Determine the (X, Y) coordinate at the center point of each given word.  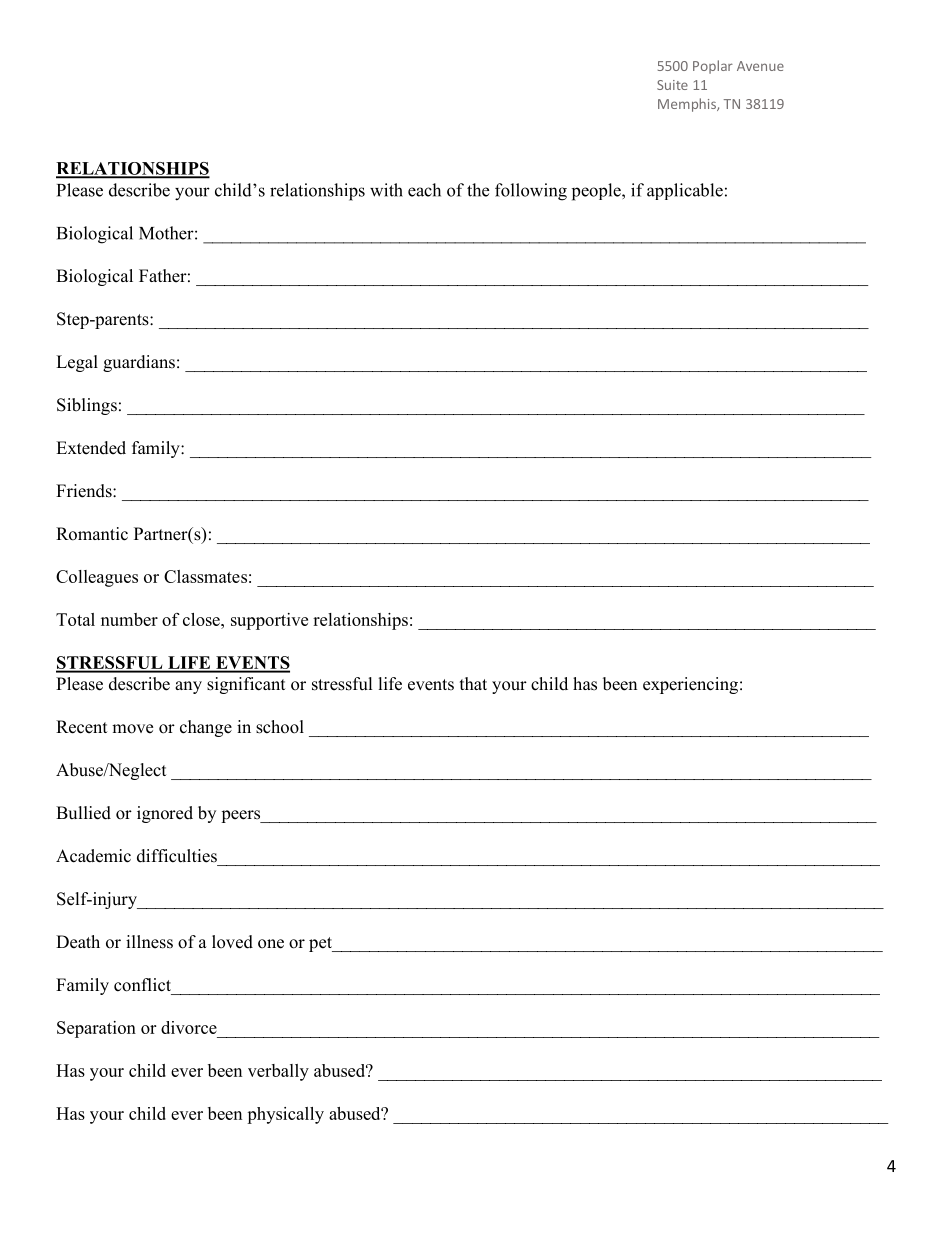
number (129, 619)
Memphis (688, 105)
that (473, 683)
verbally (278, 1072)
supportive (269, 621)
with (386, 190)
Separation (96, 1029)
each (424, 190)
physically (285, 1115)
